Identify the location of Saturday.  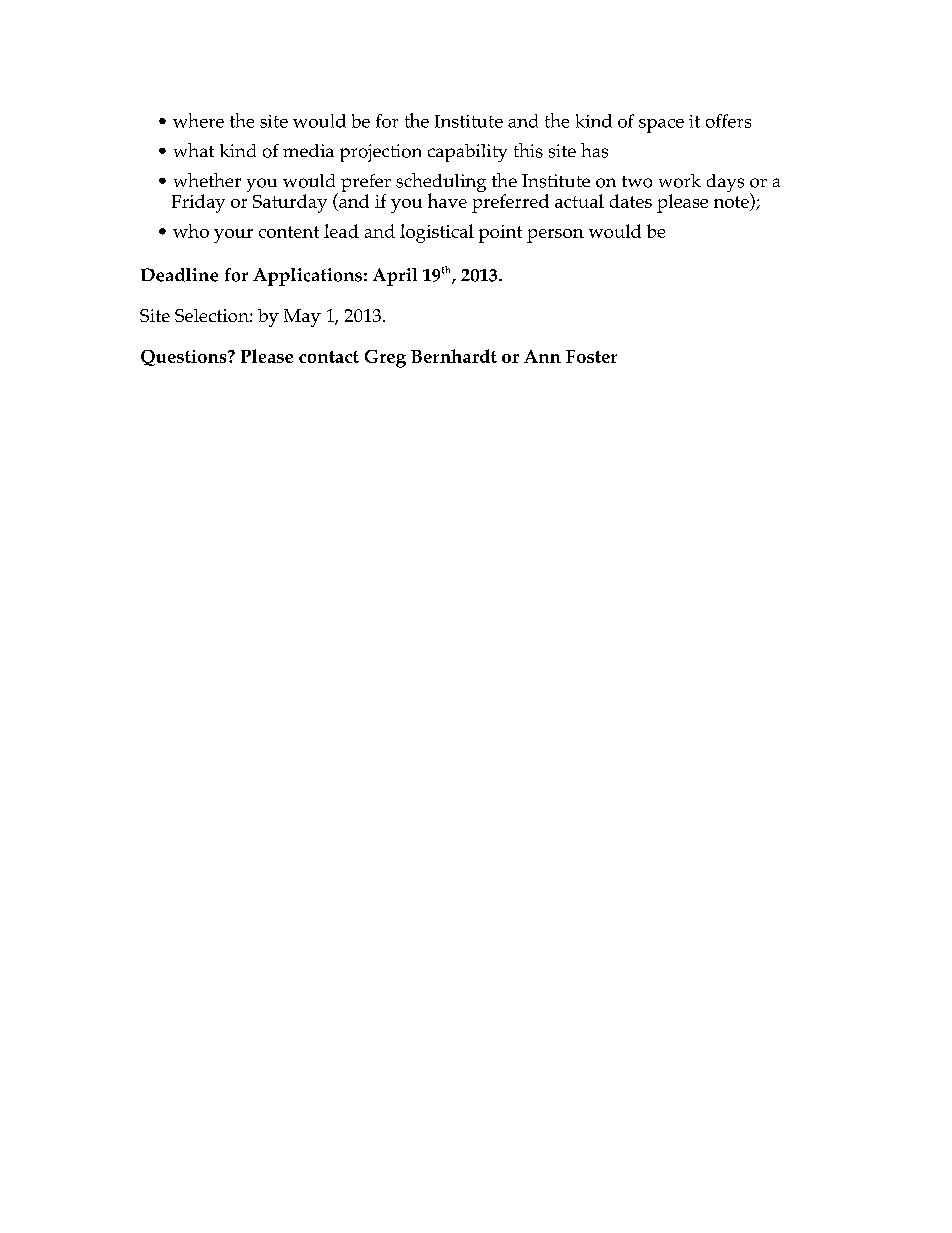
(290, 203).
